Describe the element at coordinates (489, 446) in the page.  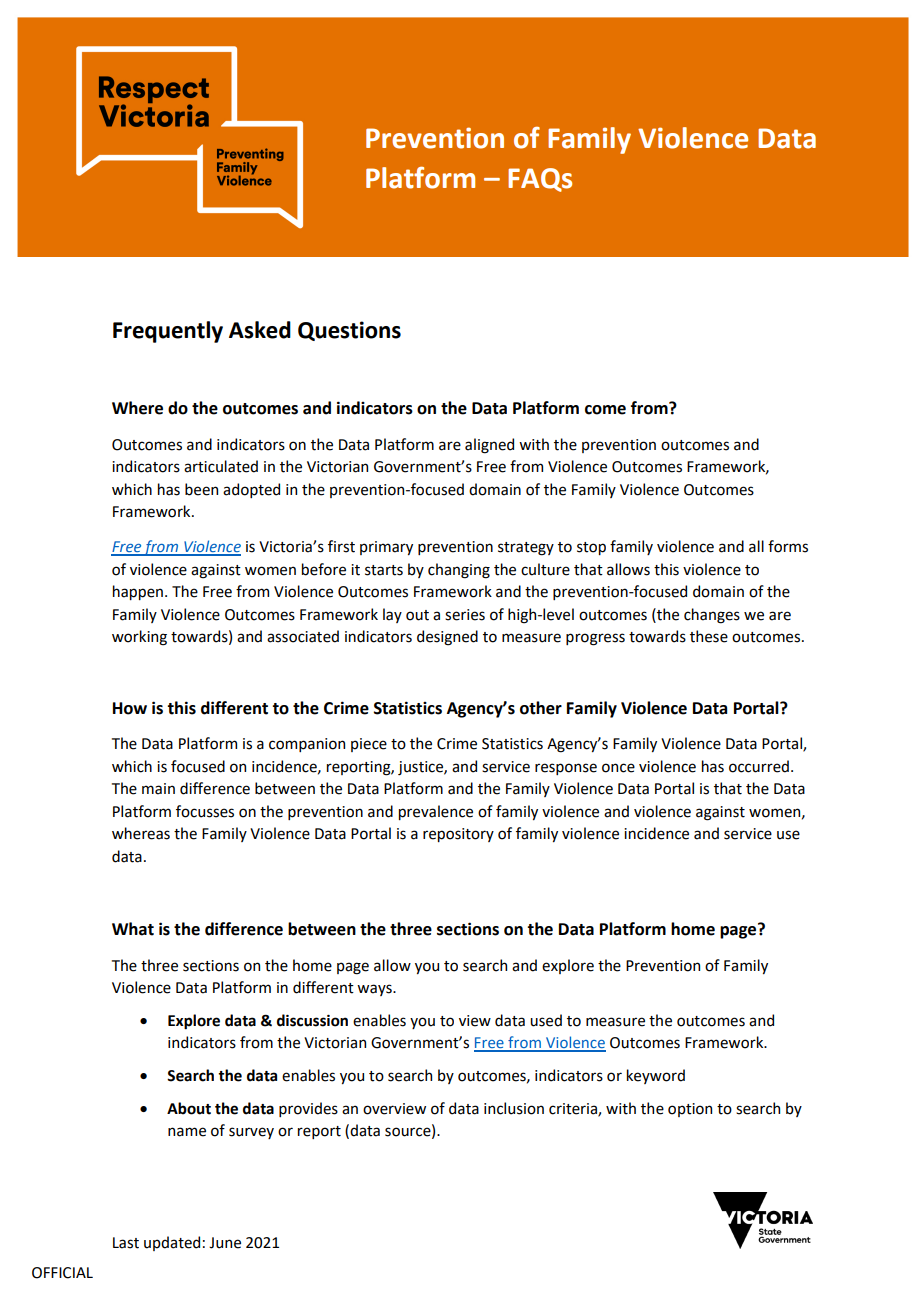
I see `aligned` at that location.
